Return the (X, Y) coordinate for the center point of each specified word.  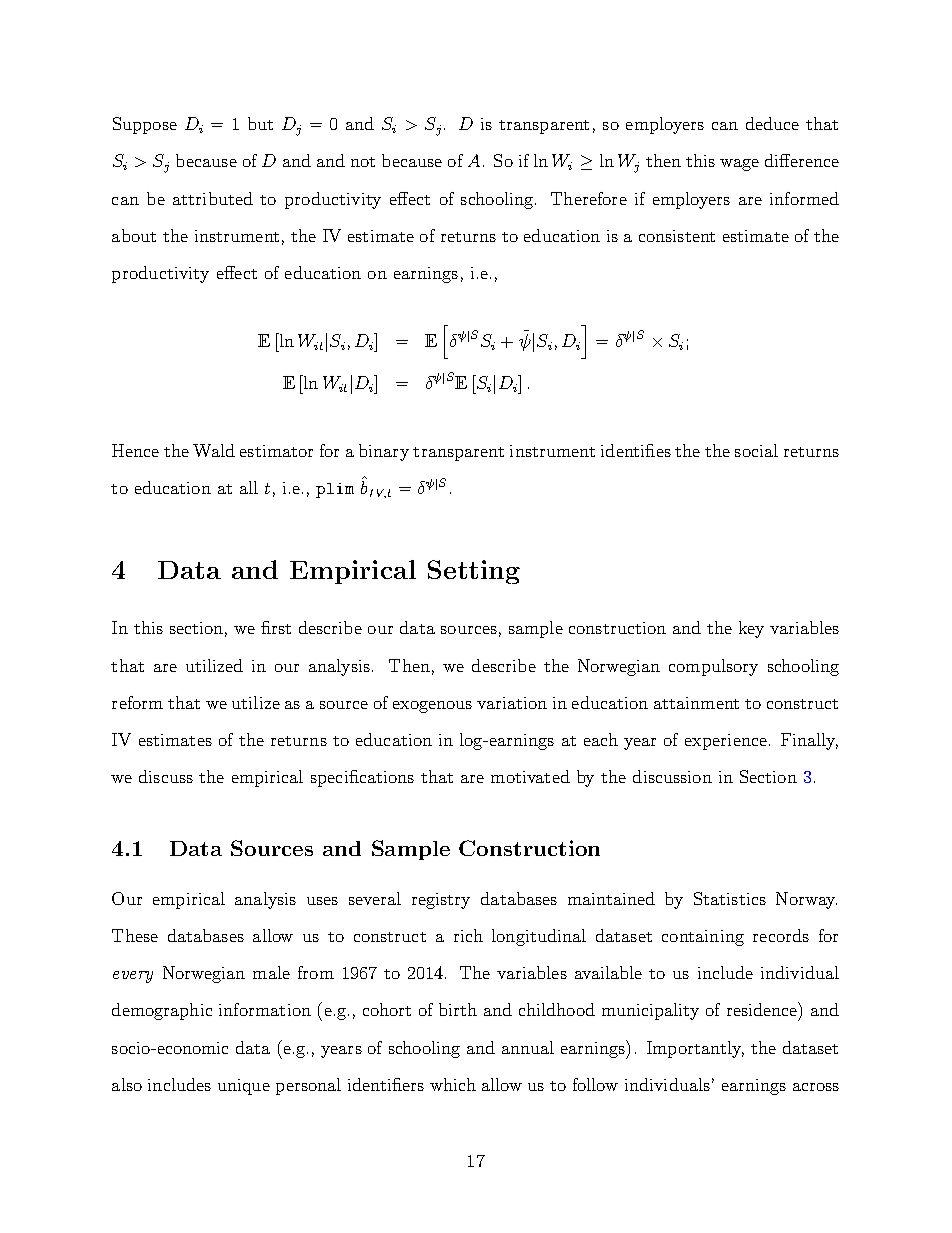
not (363, 162)
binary (384, 452)
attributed (213, 198)
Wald (214, 450)
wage (739, 165)
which (453, 1084)
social (756, 450)
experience (726, 742)
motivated (530, 776)
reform (137, 702)
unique (244, 1087)
